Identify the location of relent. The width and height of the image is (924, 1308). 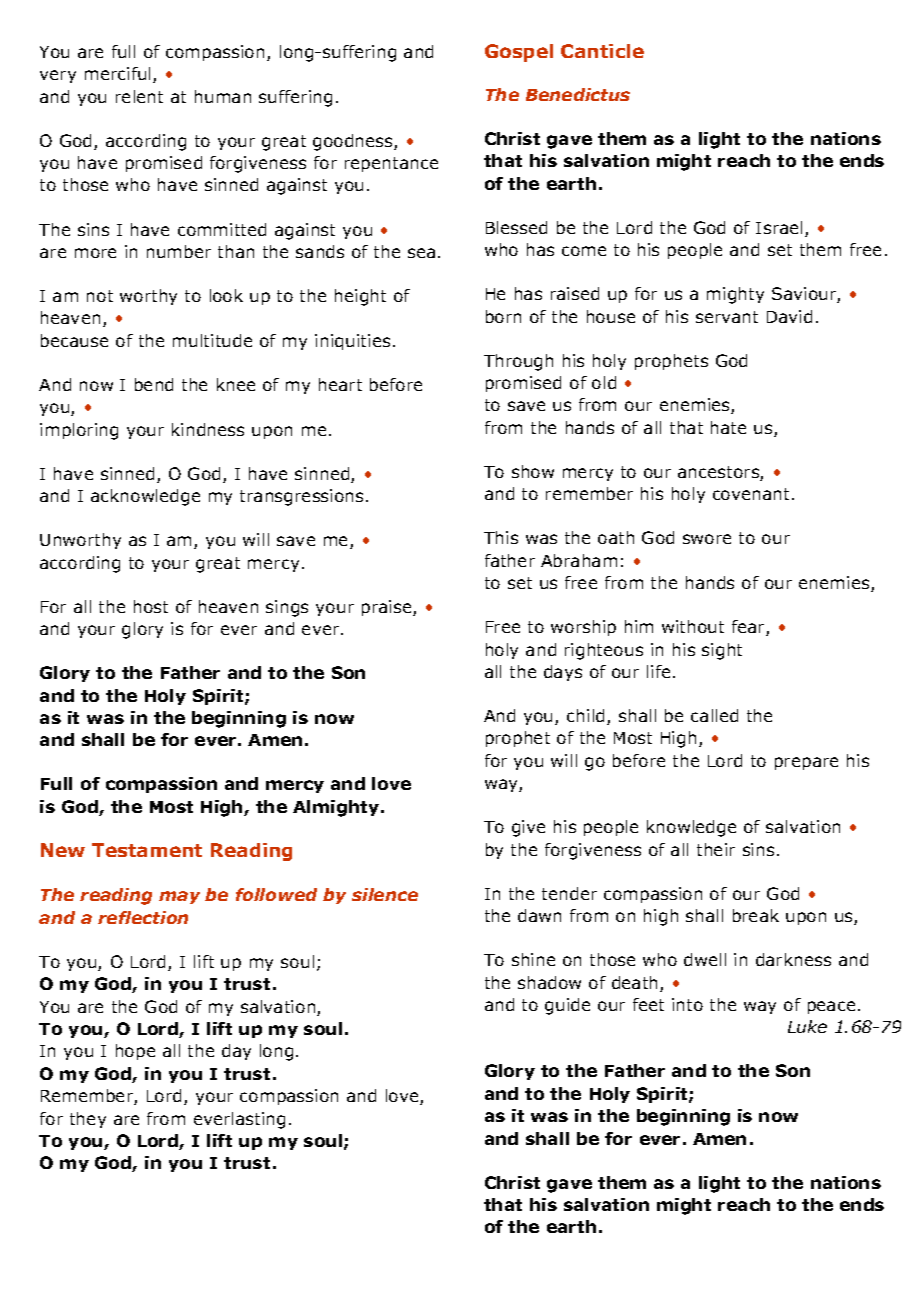
(139, 96).
